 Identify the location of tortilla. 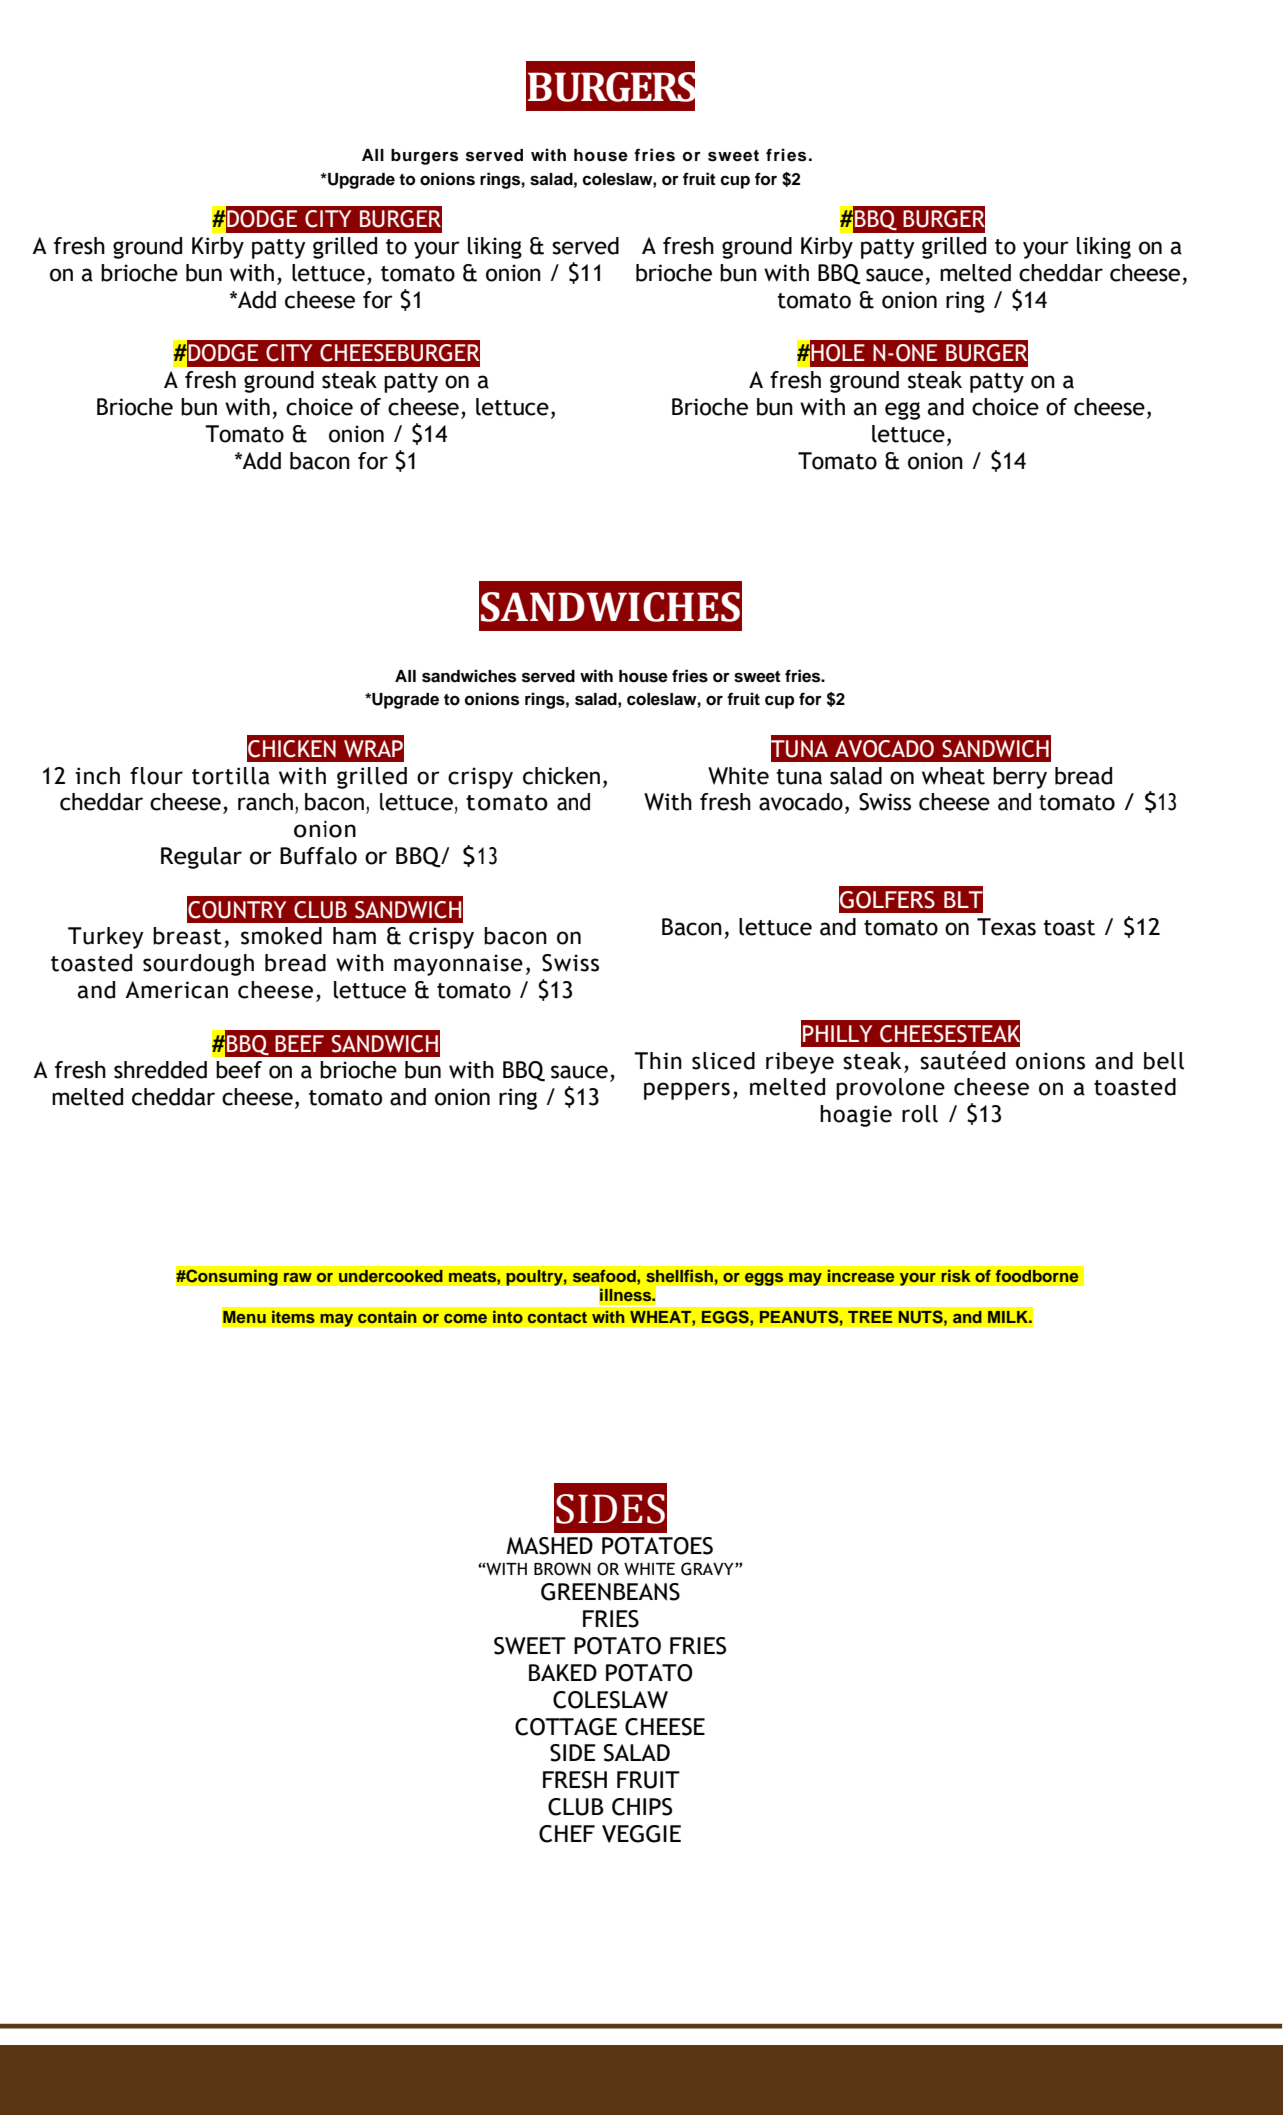
(231, 776).
